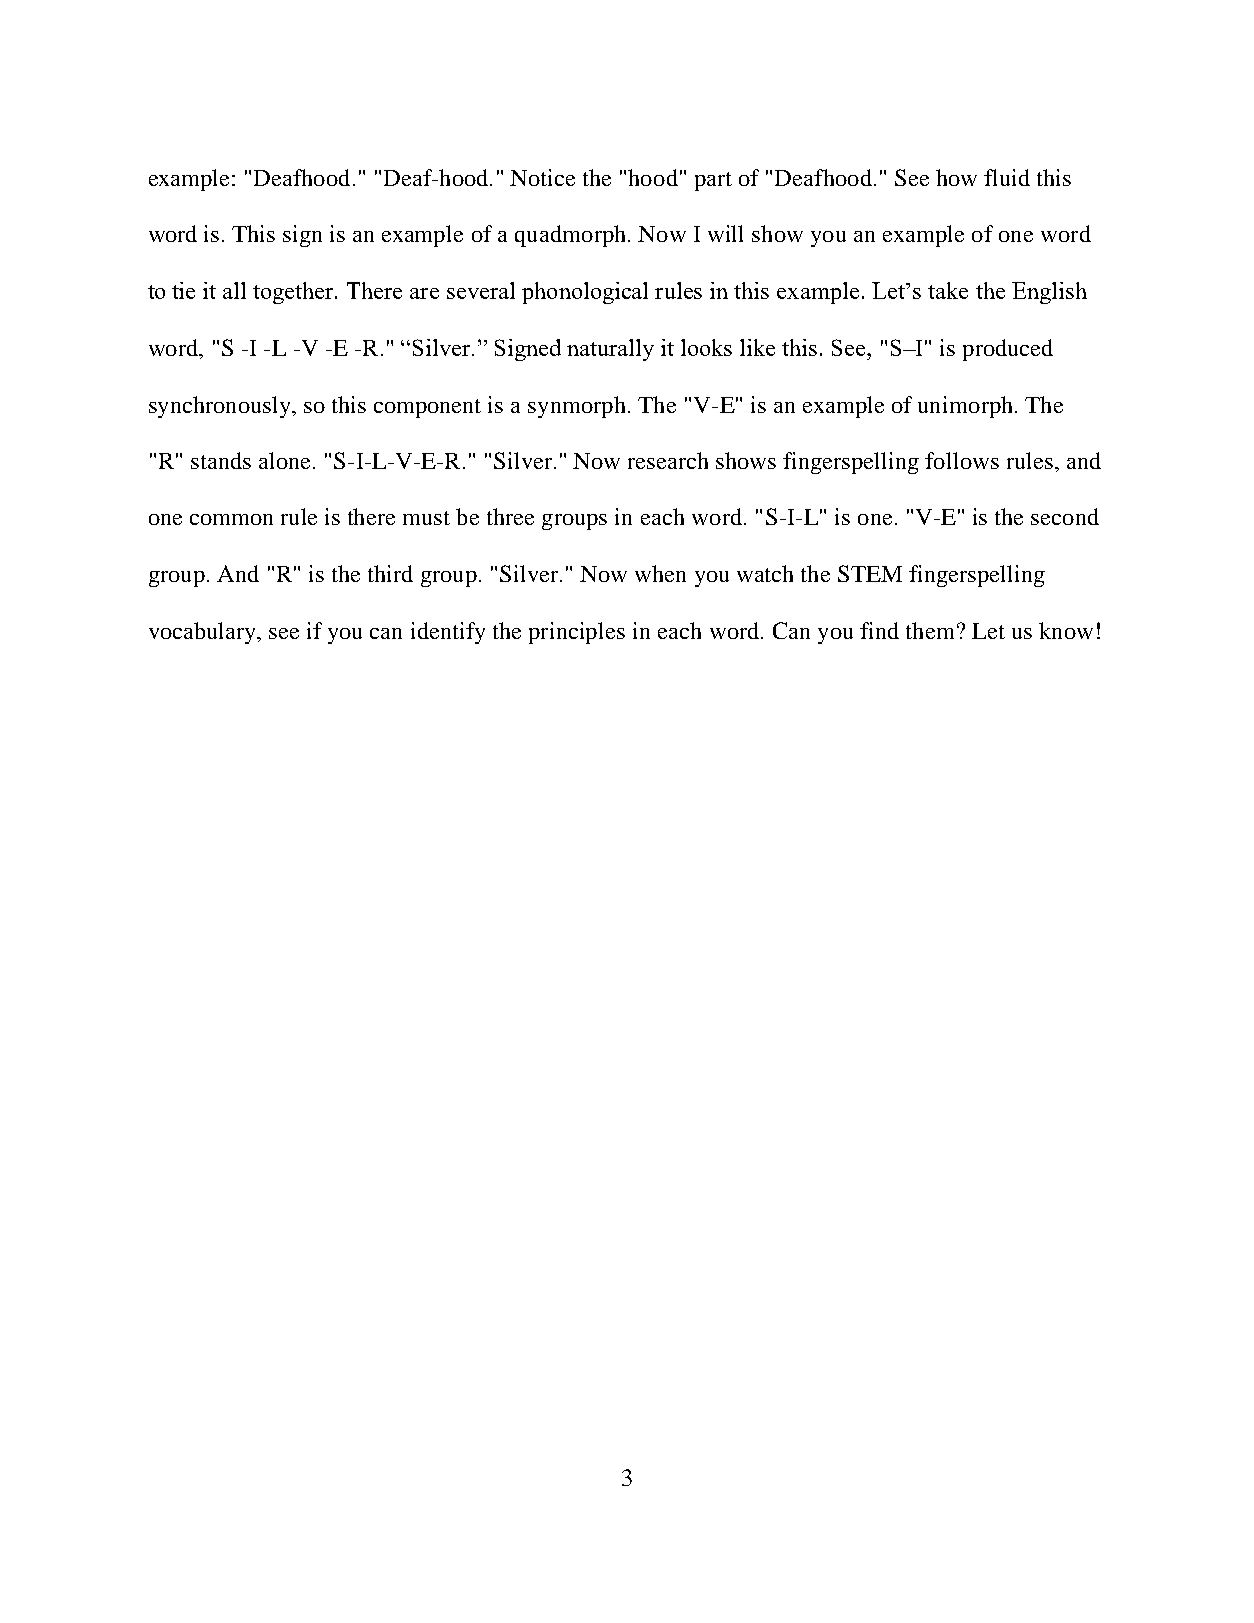 The width and height of the screenshot is (1254, 1623). I want to click on part, so click(713, 181).
